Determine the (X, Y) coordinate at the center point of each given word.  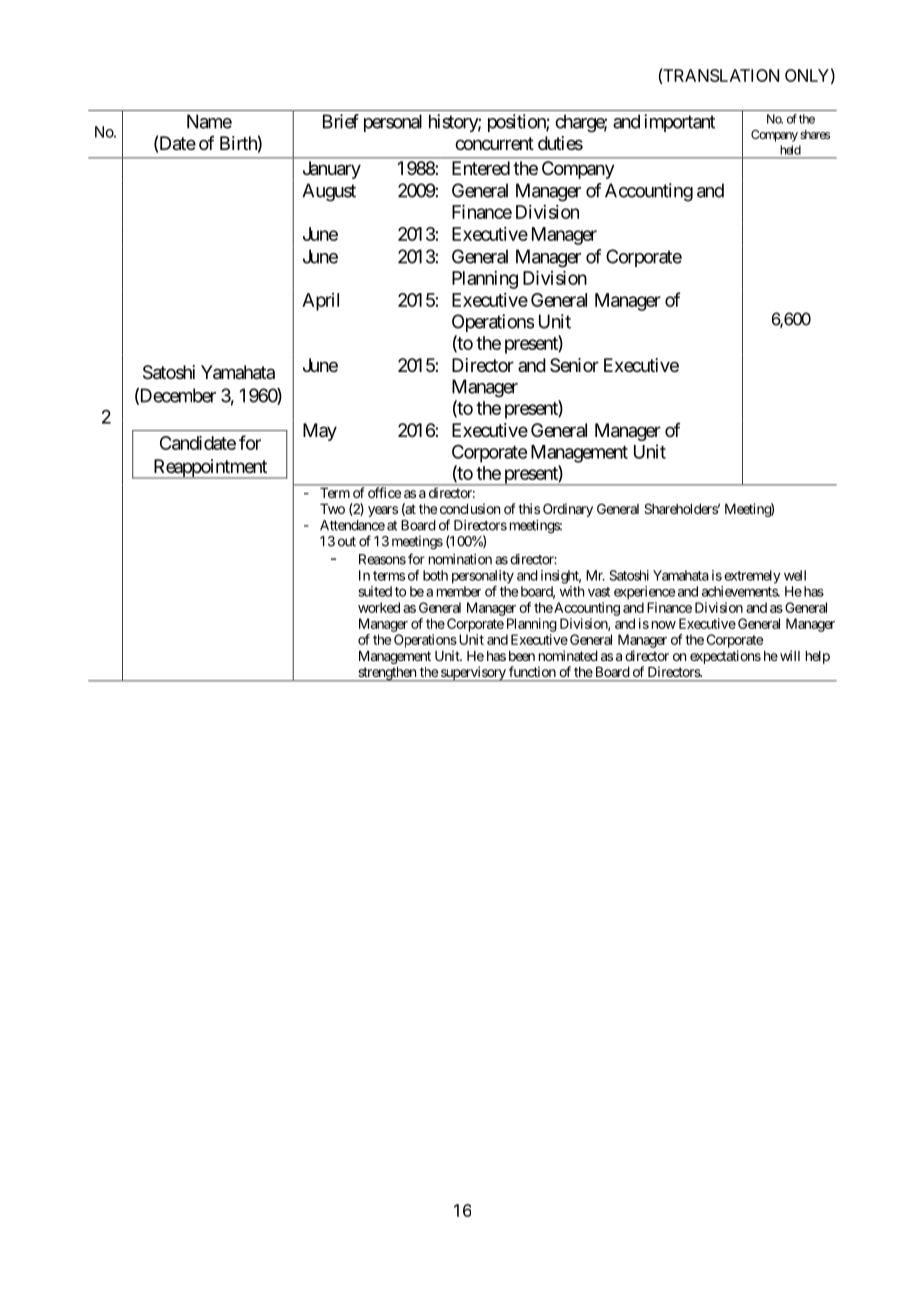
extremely (752, 577)
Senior (574, 365)
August (329, 192)
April (320, 302)
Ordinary (568, 510)
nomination (460, 559)
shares (815, 134)
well (795, 575)
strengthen (387, 674)
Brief (341, 121)
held (791, 150)
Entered (481, 168)
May (320, 432)
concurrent (494, 143)
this (529, 508)
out (347, 541)
